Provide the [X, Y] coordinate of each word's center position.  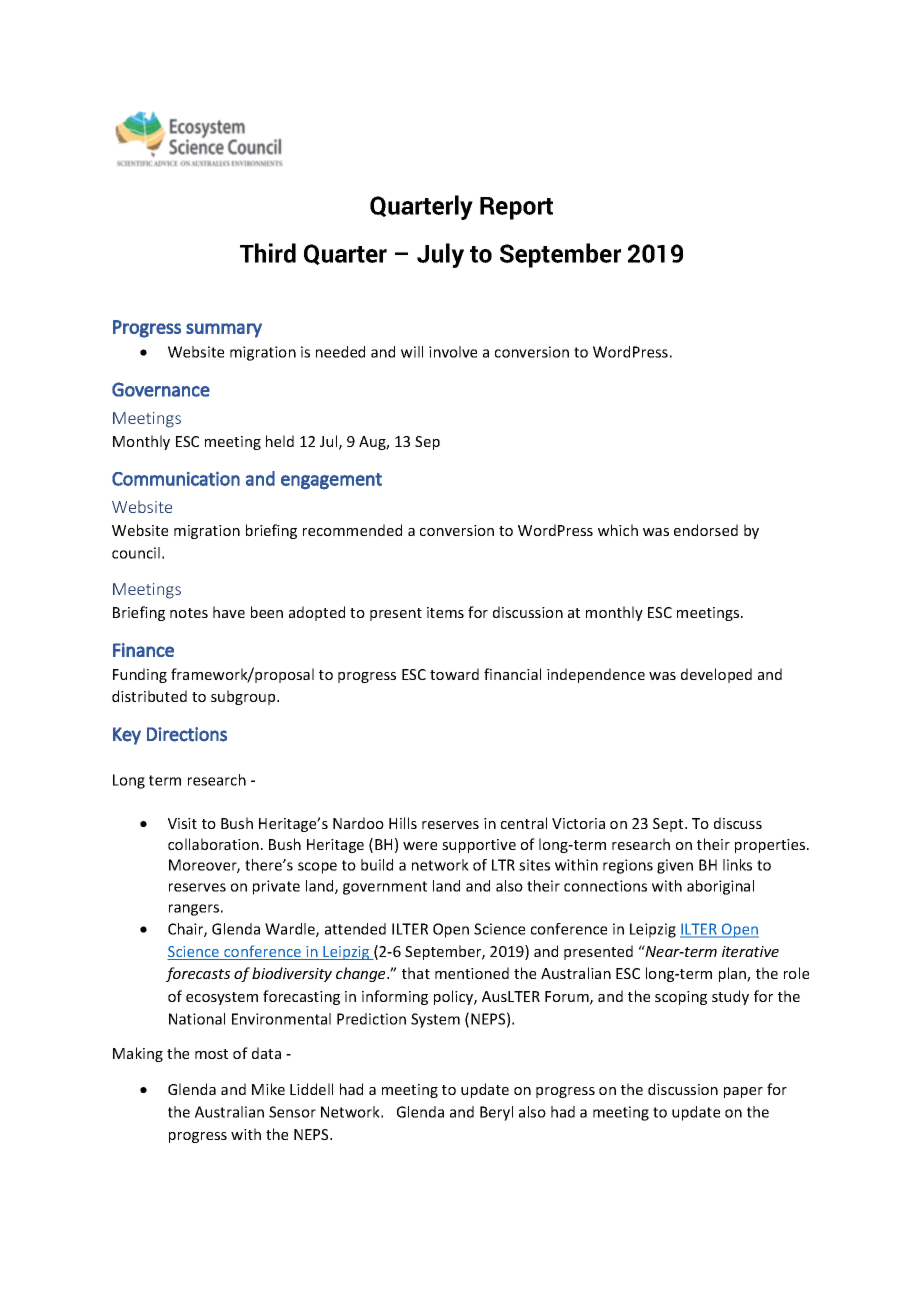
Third [268, 253]
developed [716, 675]
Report [516, 208]
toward [454, 674]
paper [743, 1092]
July [440, 255]
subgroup [244, 697]
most [211, 1054]
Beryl [496, 1113]
